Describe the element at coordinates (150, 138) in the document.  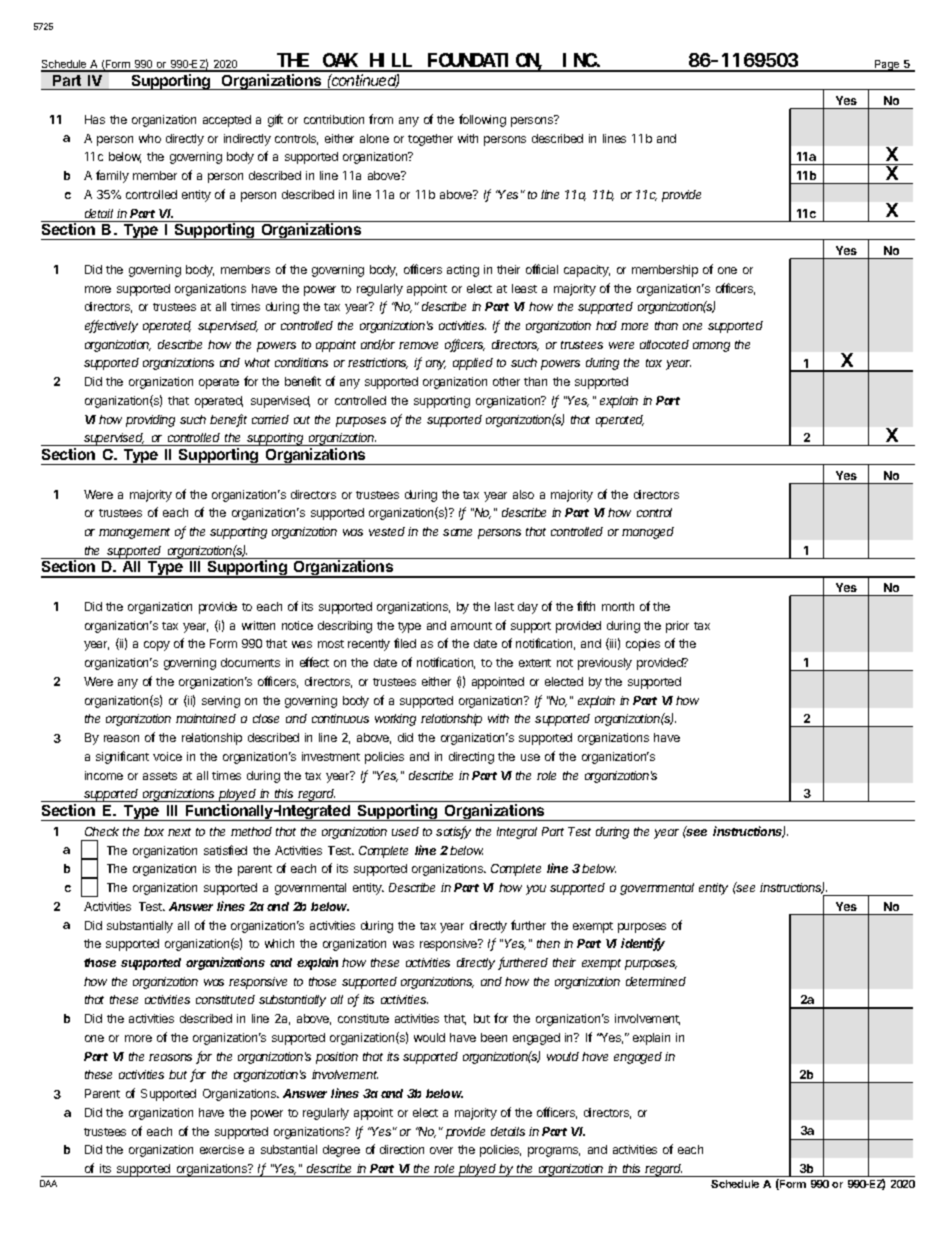
I see `who` at that location.
